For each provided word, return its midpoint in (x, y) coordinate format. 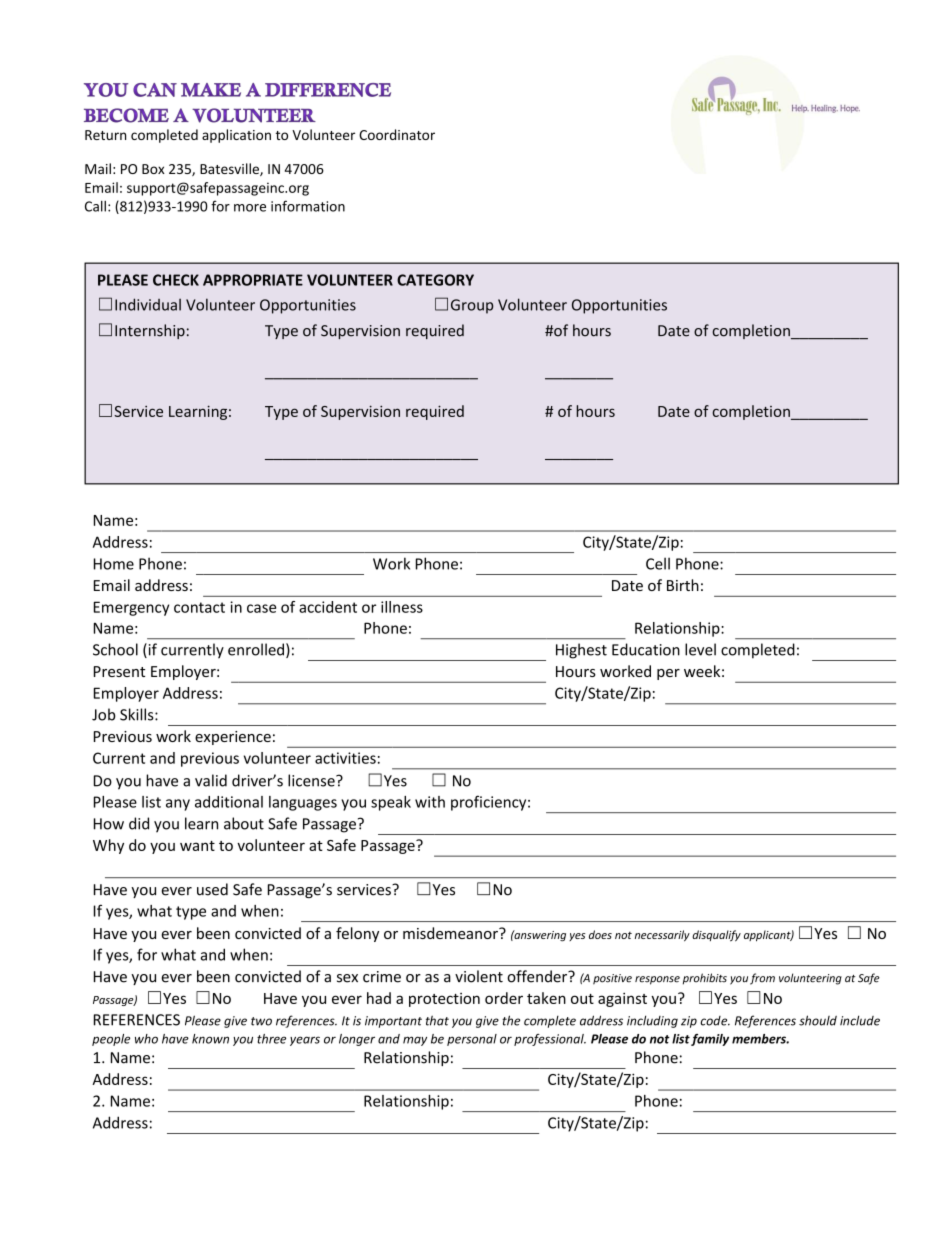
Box (153, 169)
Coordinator (397, 134)
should (818, 1020)
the (511, 1020)
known (210, 1039)
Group (472, 306)
